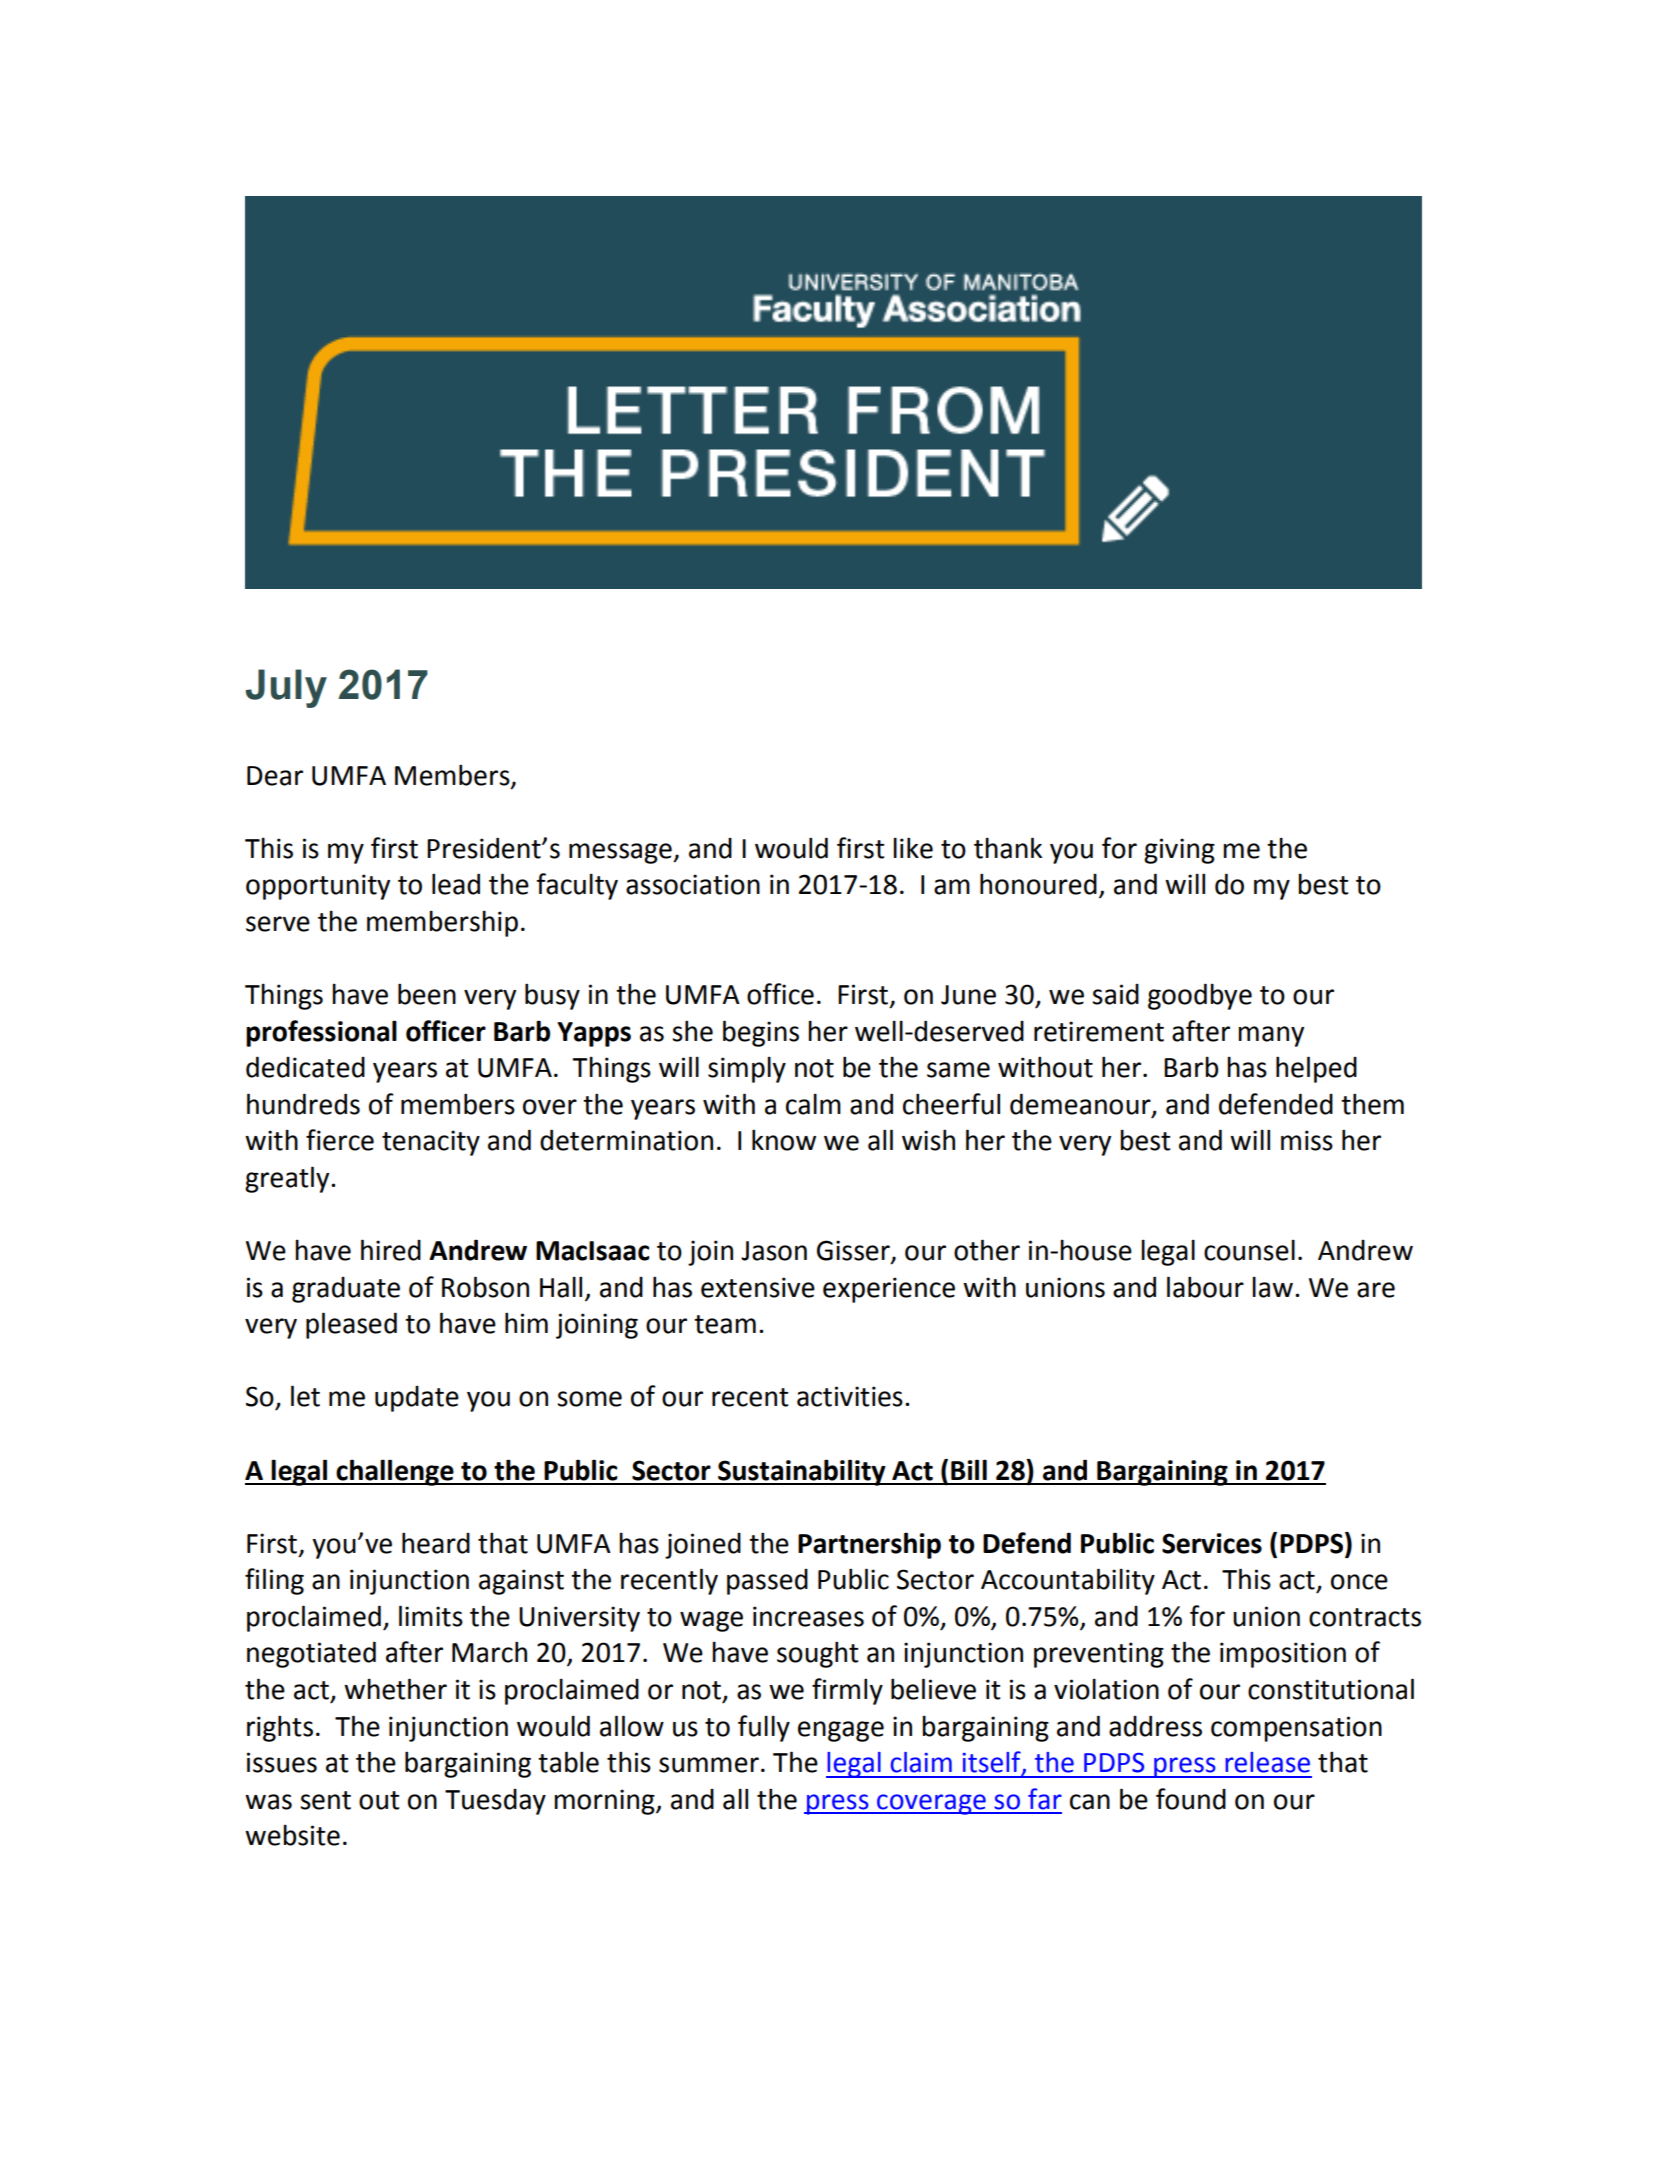  Describe the element at coordinates (761, 1033) in the page. I see `begins` at that location.
